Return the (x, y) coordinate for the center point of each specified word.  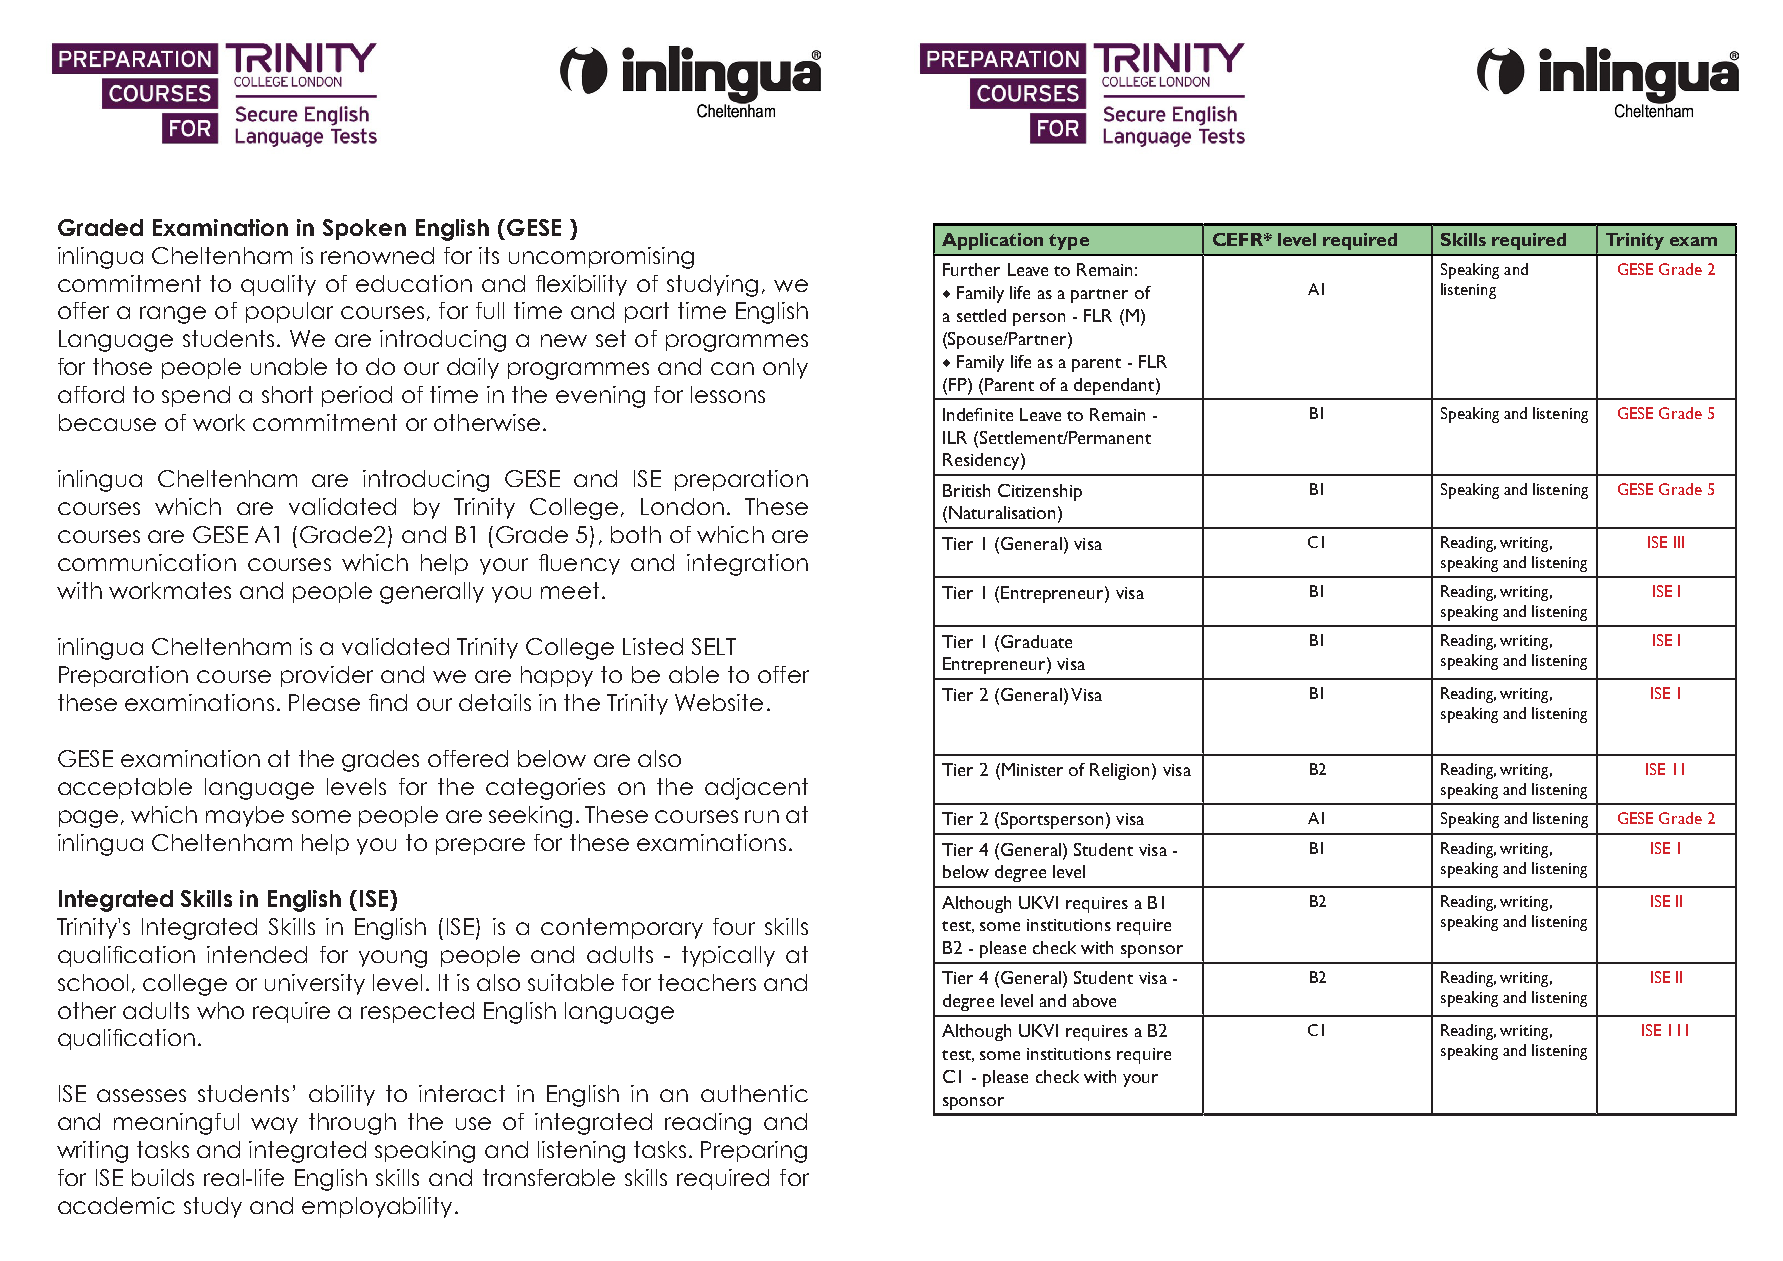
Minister (1032, 769)
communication (147, 562)
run (762, 816)
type (1069, 242)
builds (163, 1177)
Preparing (754, 1152)
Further (971, 269)
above (1094, 1000)
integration (747, 565)
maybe (245, 816)
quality (278, 285)
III (1679, 542)
